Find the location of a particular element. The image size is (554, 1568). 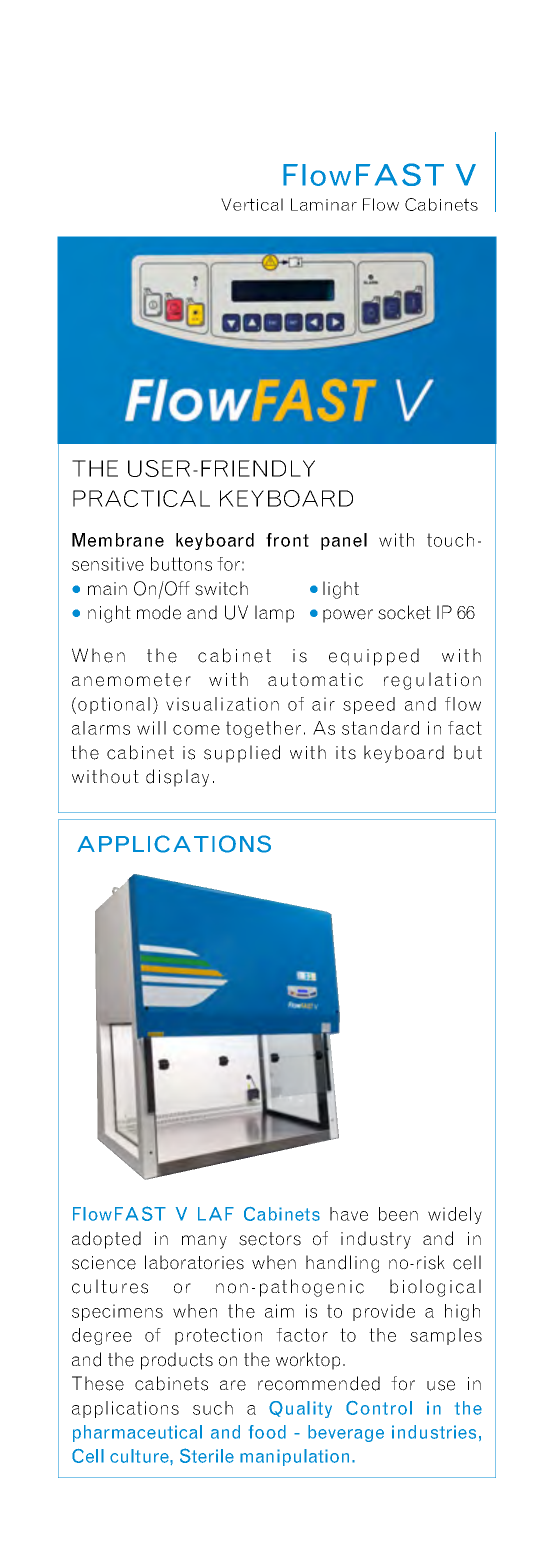

display is located at coordinates (177, 778).
